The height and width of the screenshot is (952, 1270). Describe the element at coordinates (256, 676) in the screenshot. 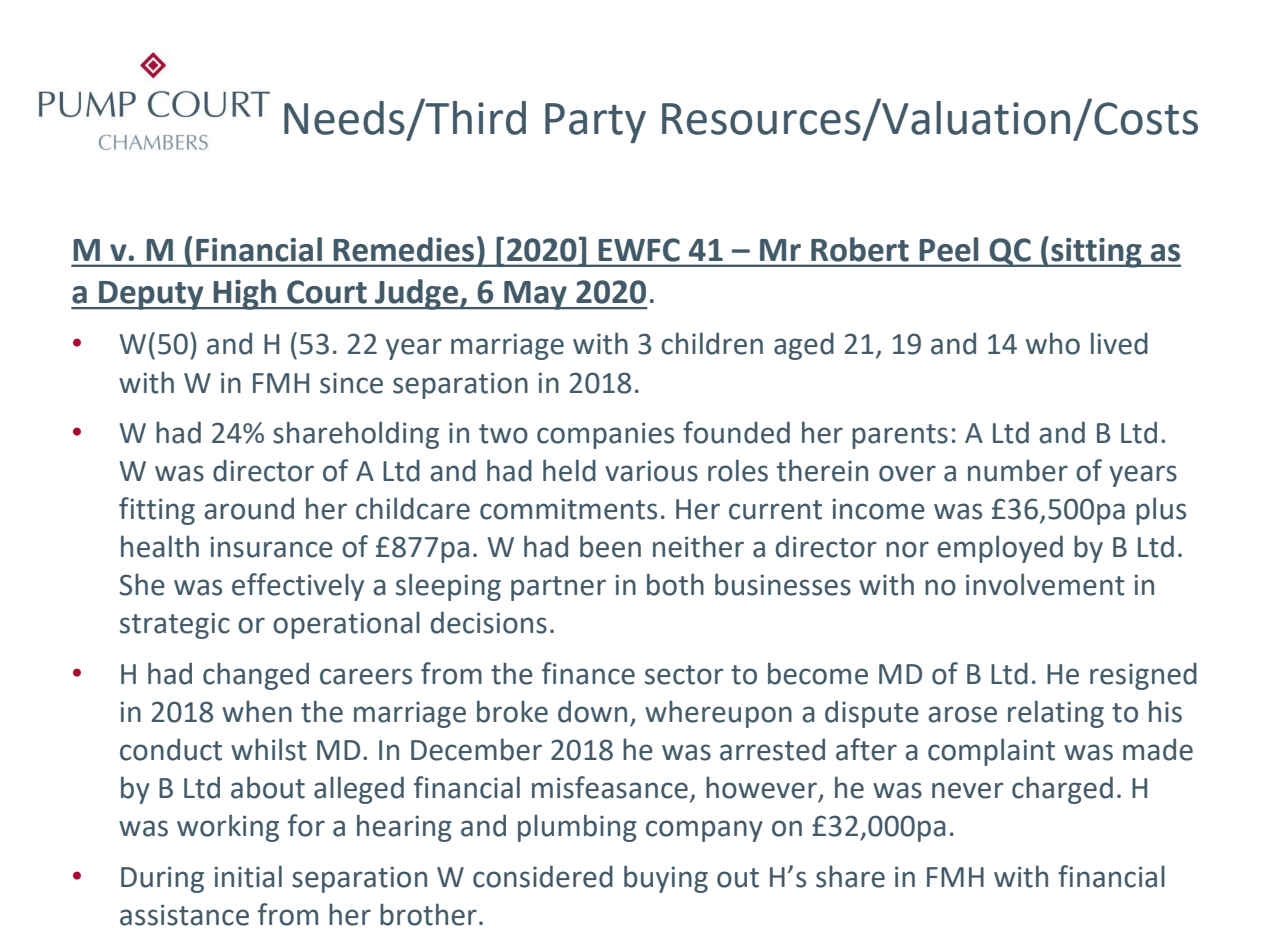

I see `changed` at that location.
